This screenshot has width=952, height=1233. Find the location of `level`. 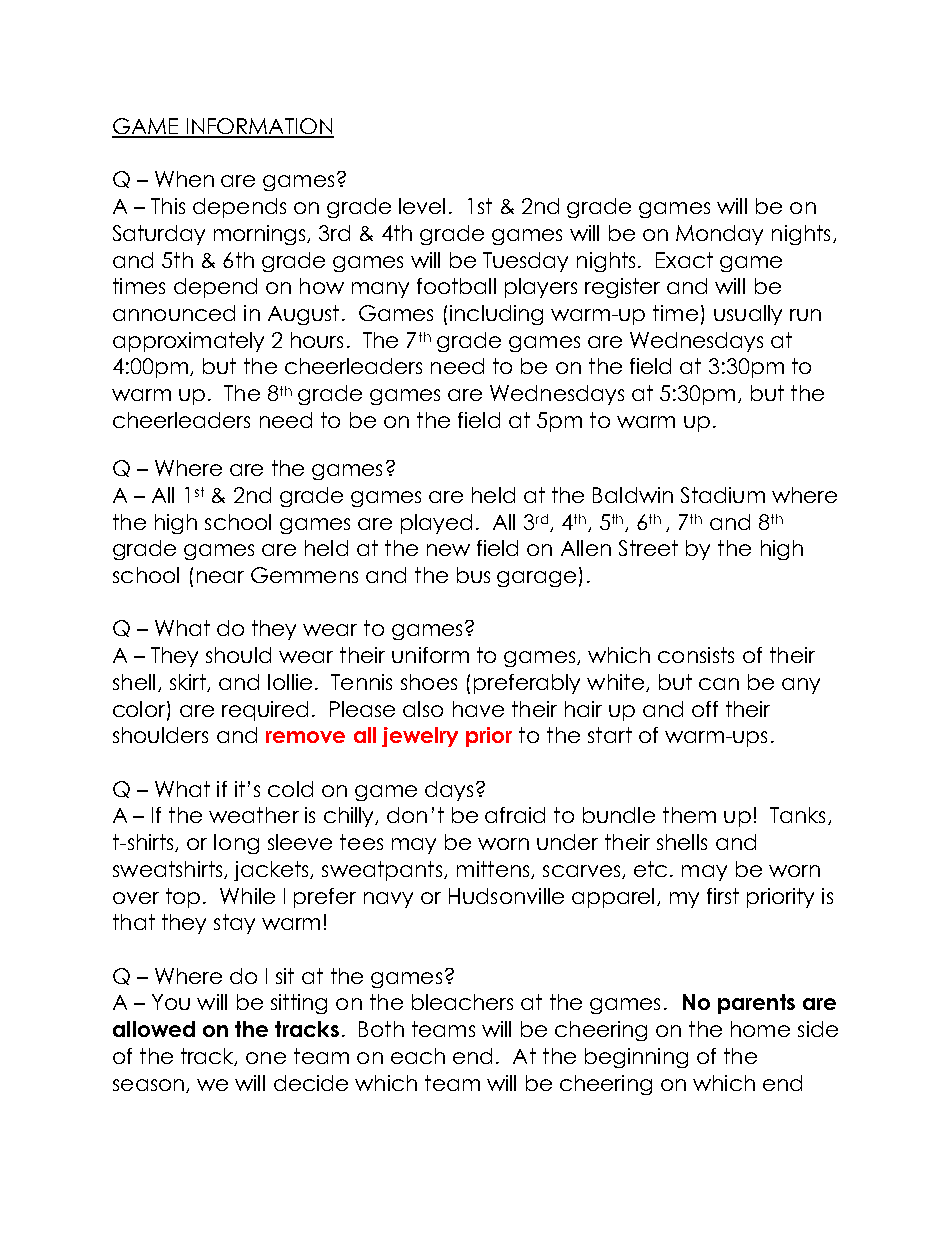

level is located at coordinates (422, 206).
